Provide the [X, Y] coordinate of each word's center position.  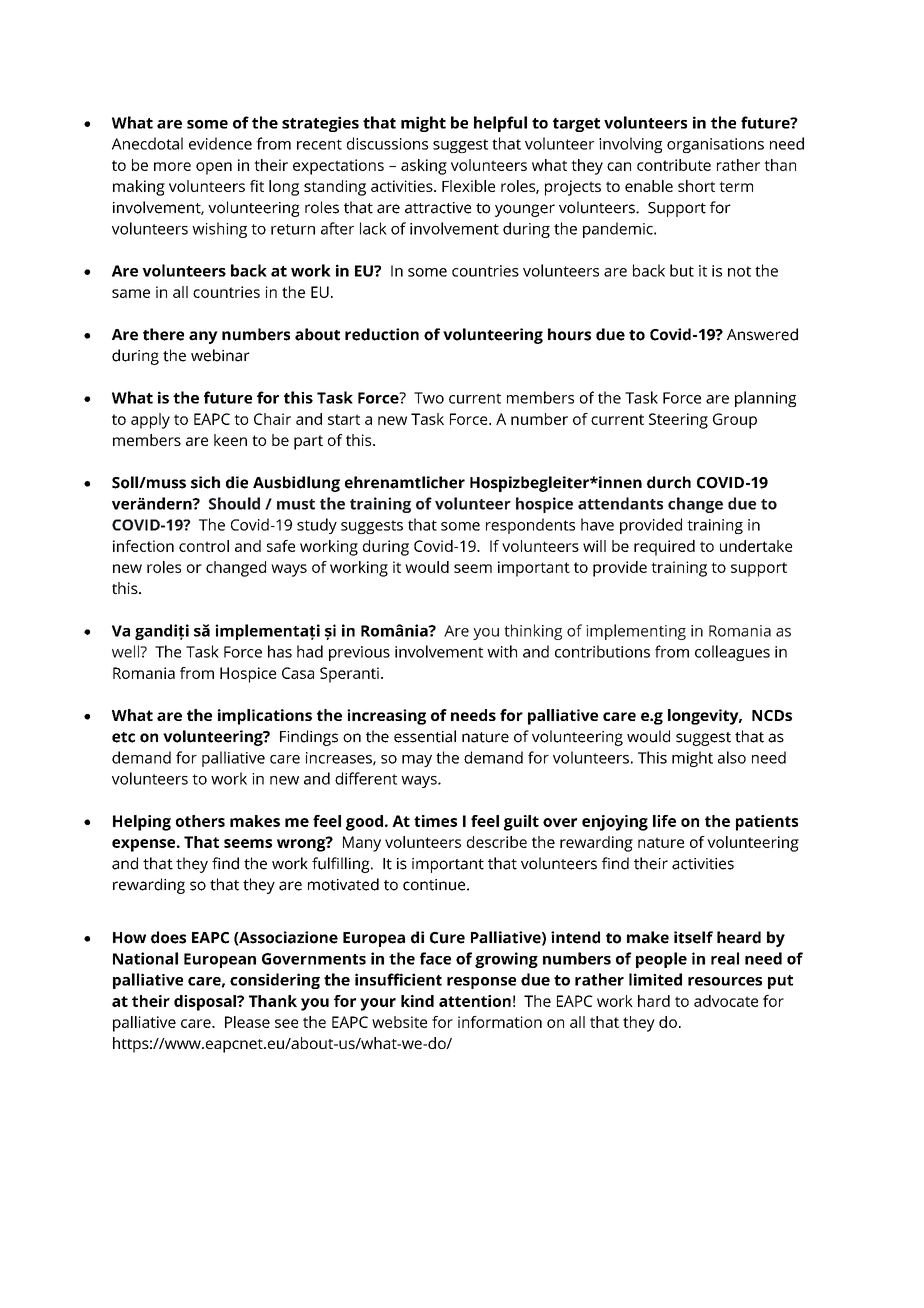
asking [424, 167]
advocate [726, 1001]
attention [475, 1001]
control [204, 546]
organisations [715, 145]
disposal [206, 1003]
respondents [530, 526]
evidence [220, 143]
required [664, 548]
